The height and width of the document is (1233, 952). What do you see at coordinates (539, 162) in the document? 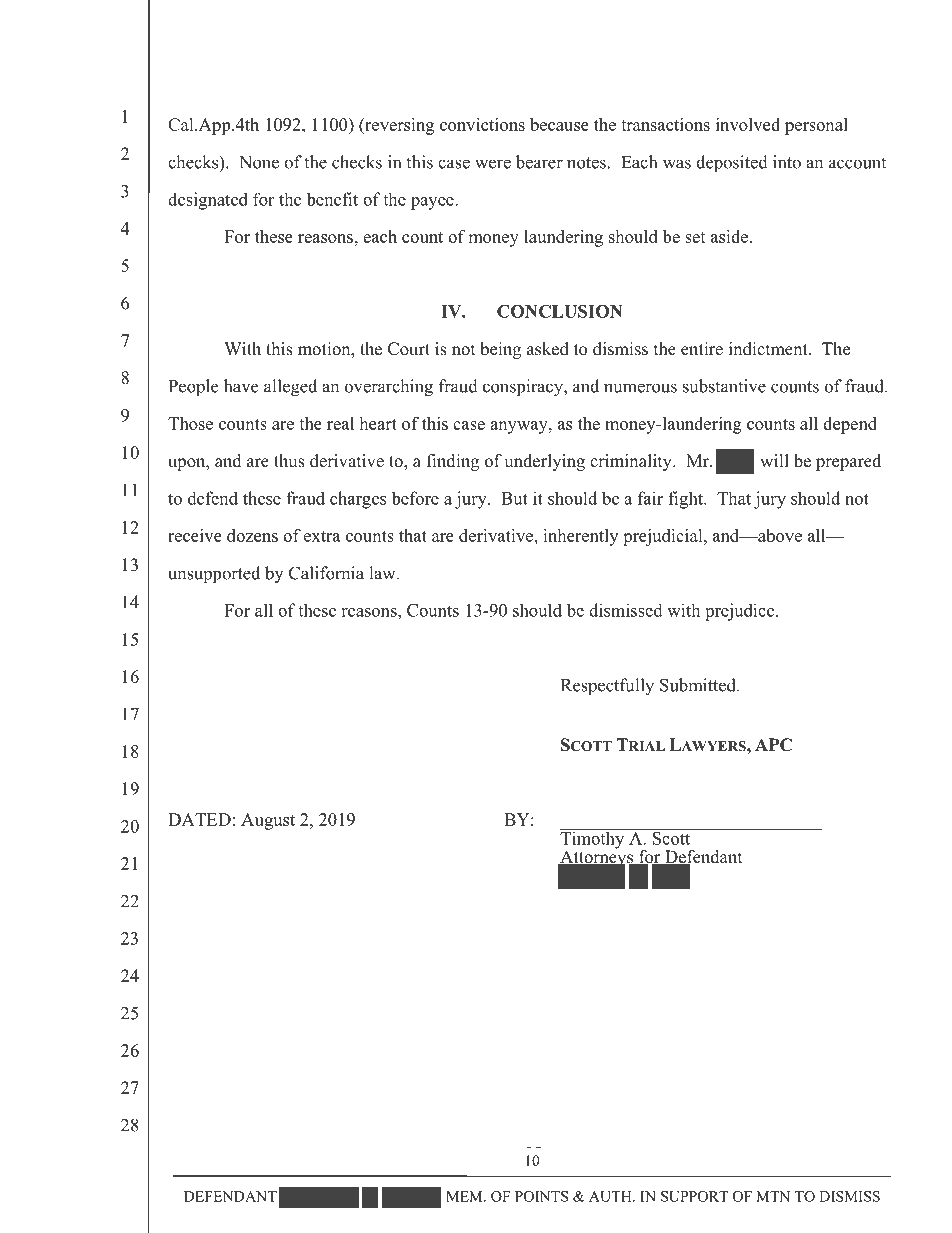
I see `bearer` at bounding box center [539, 162].
